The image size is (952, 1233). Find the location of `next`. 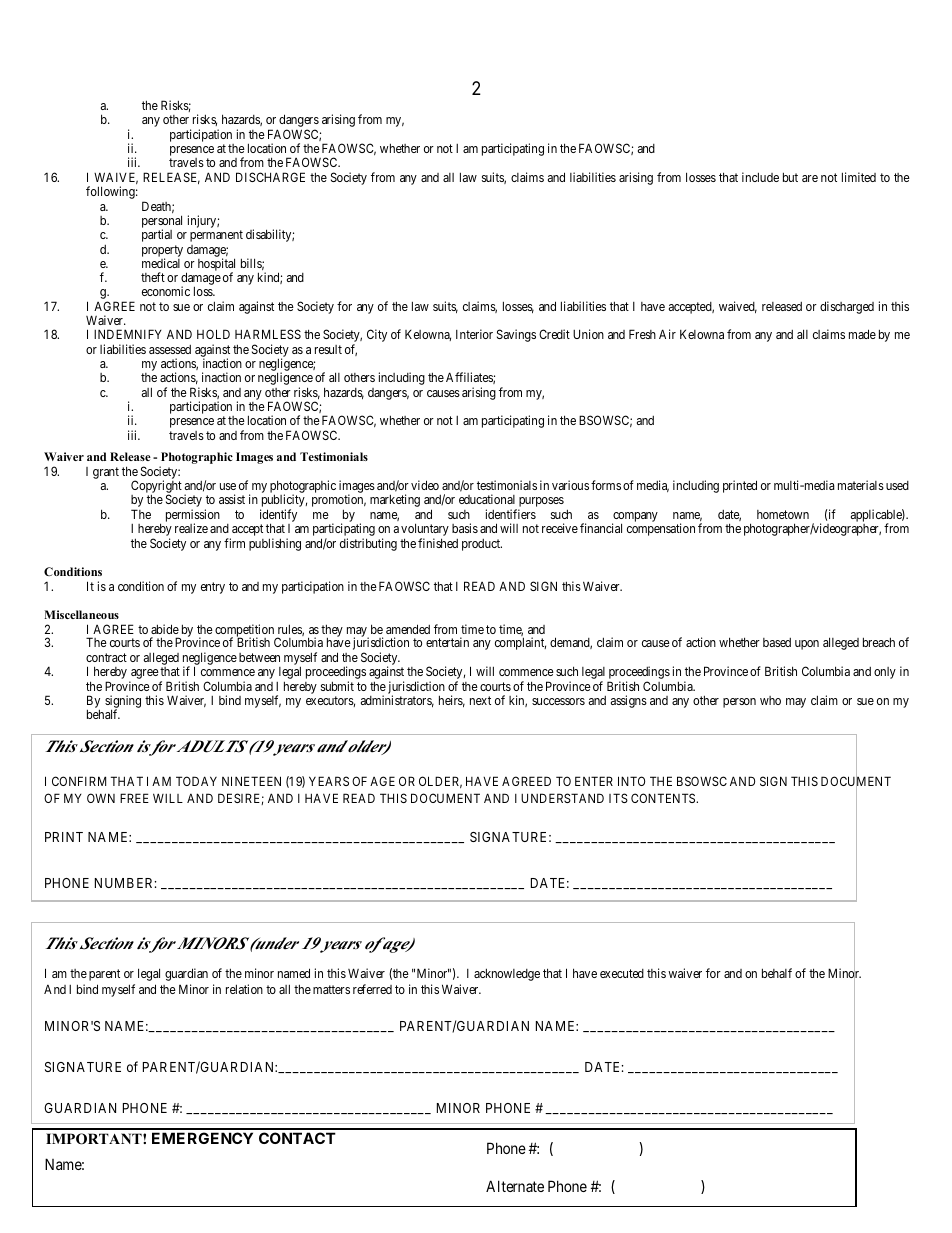

next is located at coordinates (480, 700).
